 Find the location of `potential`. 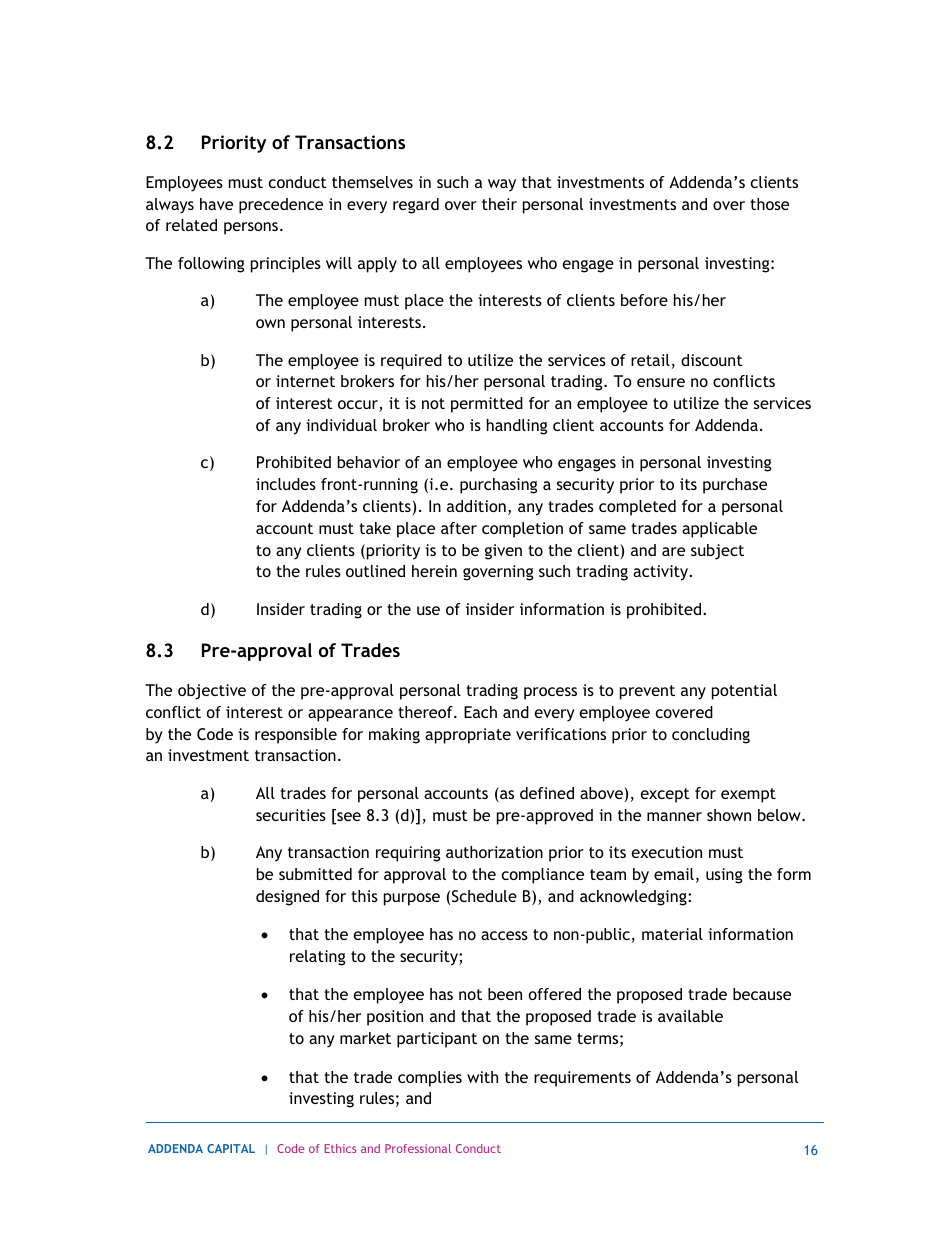

potential is located at coordinates (744, 692).
